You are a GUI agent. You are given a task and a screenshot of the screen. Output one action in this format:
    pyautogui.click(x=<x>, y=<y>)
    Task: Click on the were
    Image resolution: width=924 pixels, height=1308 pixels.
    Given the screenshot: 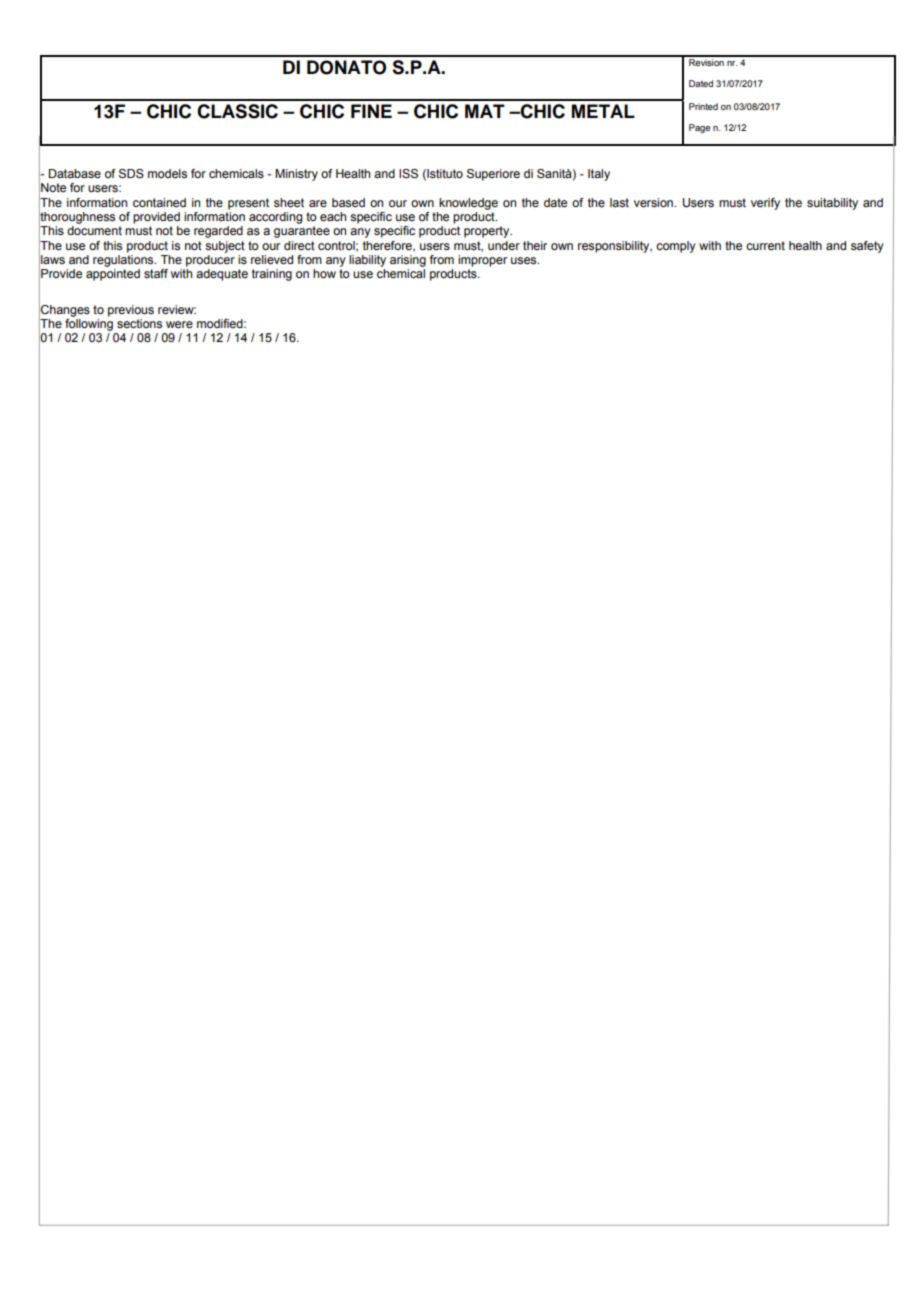 What is the action you would take?
    pyautogui.click(x=179, y=324)
